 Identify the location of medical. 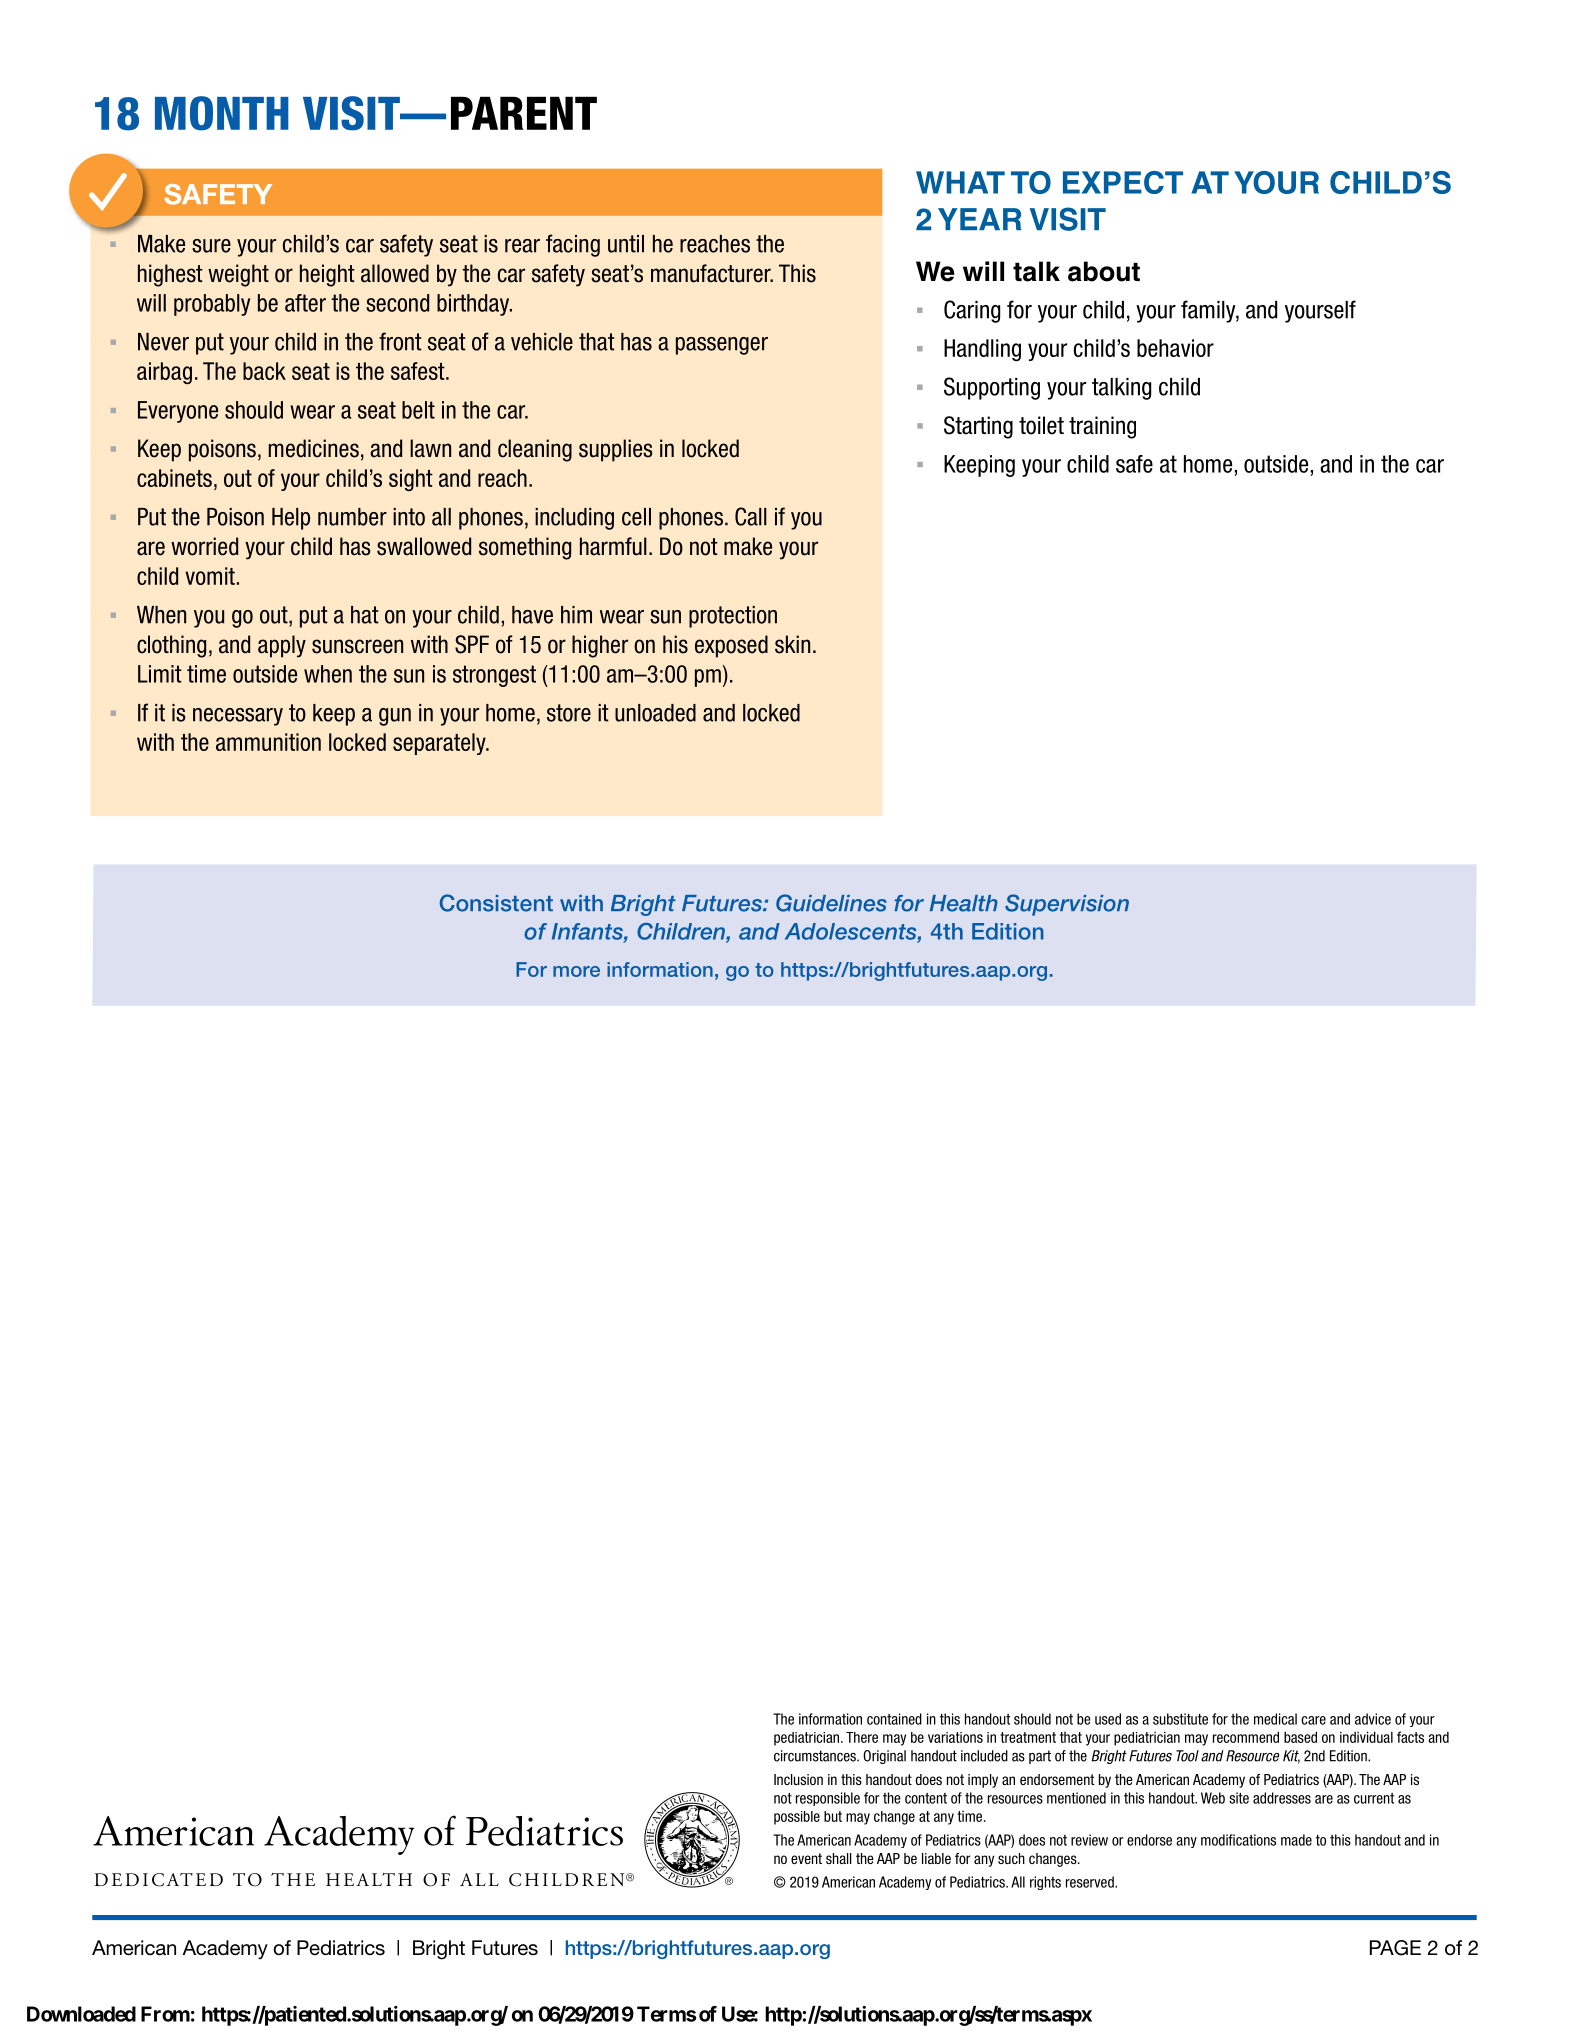
(1275, 1719).
